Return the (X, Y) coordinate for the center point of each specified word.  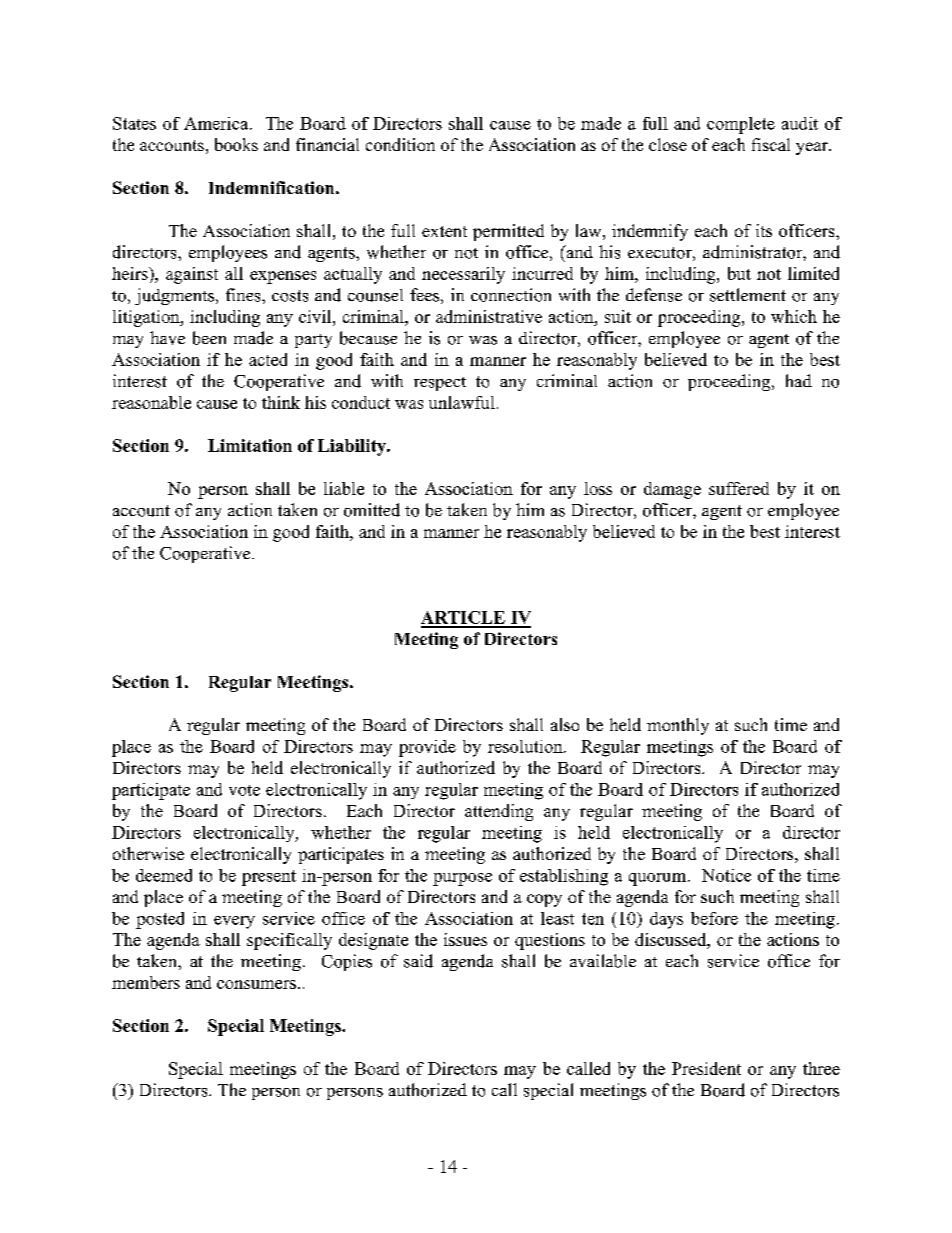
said (418, 961)
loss (598, 488)
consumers (256, 984)
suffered (739, 488)
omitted (372, 510)
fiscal (771, 144)
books (236, 144)
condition (400, 144)
